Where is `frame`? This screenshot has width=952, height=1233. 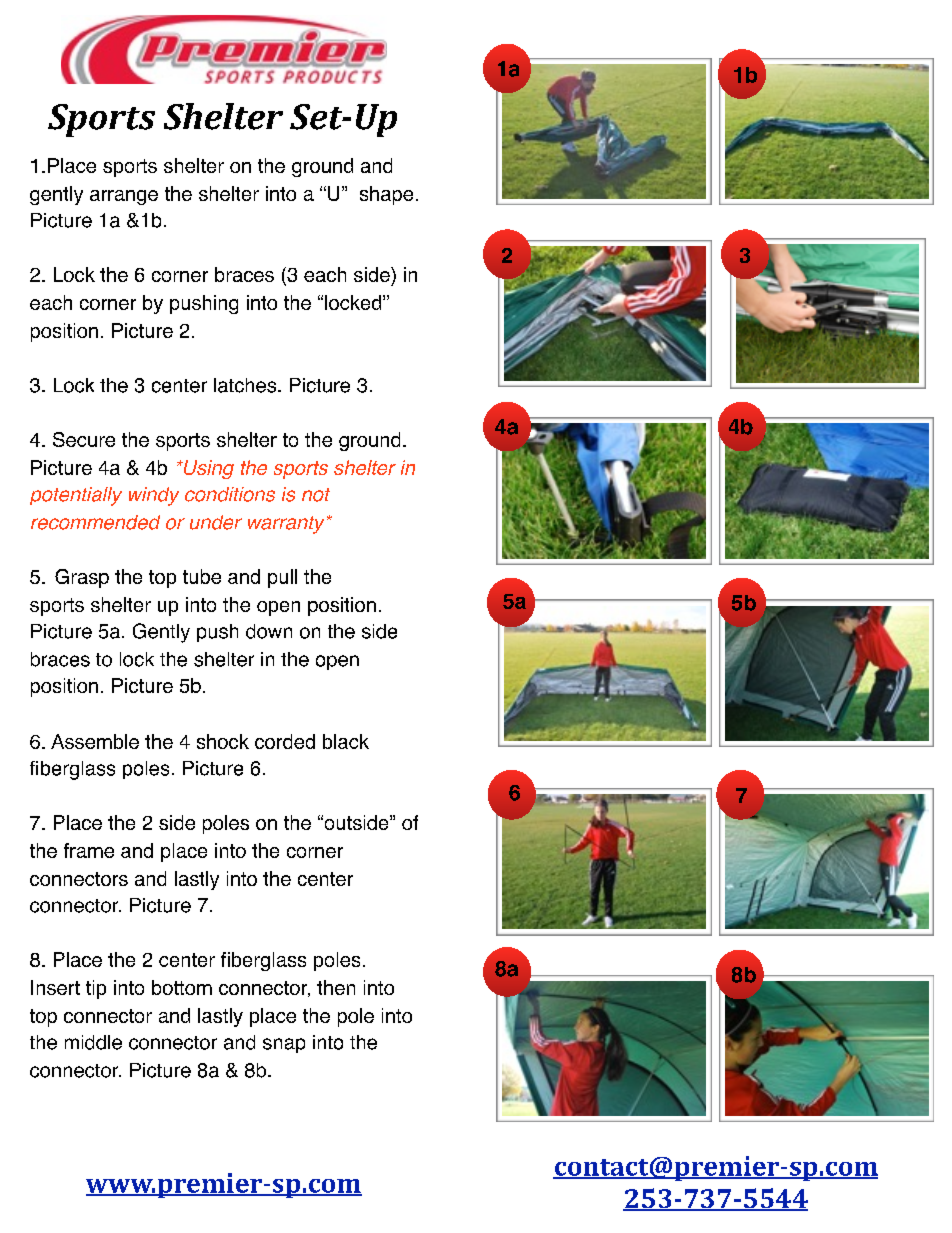
frame is located at coordinates (89, 850).
